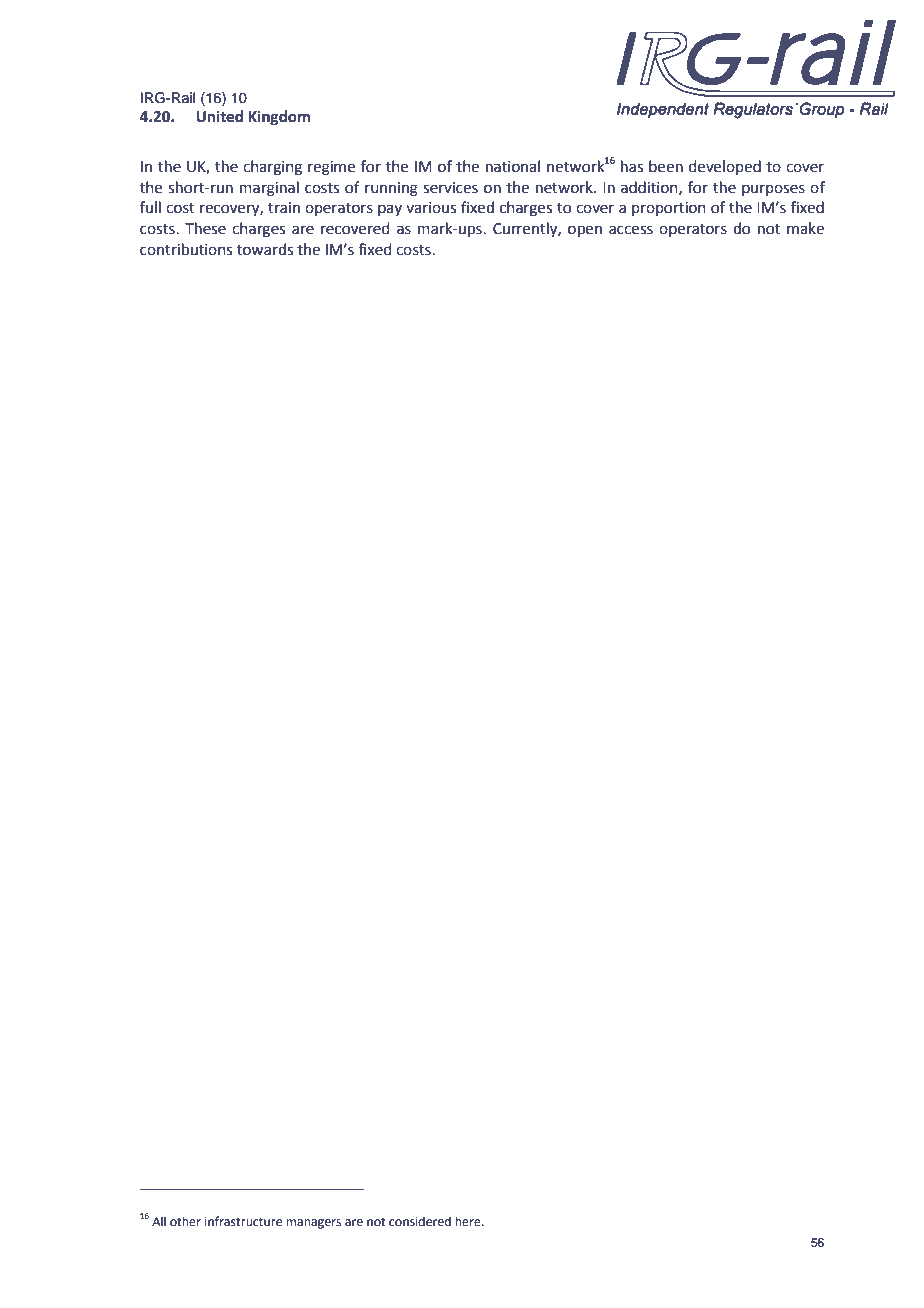 This screenshot has height=1308, width=924. What do you see at coordinates (469, 1221) in the screenshot?
I see `here` at bounding box center [469, 1221].
